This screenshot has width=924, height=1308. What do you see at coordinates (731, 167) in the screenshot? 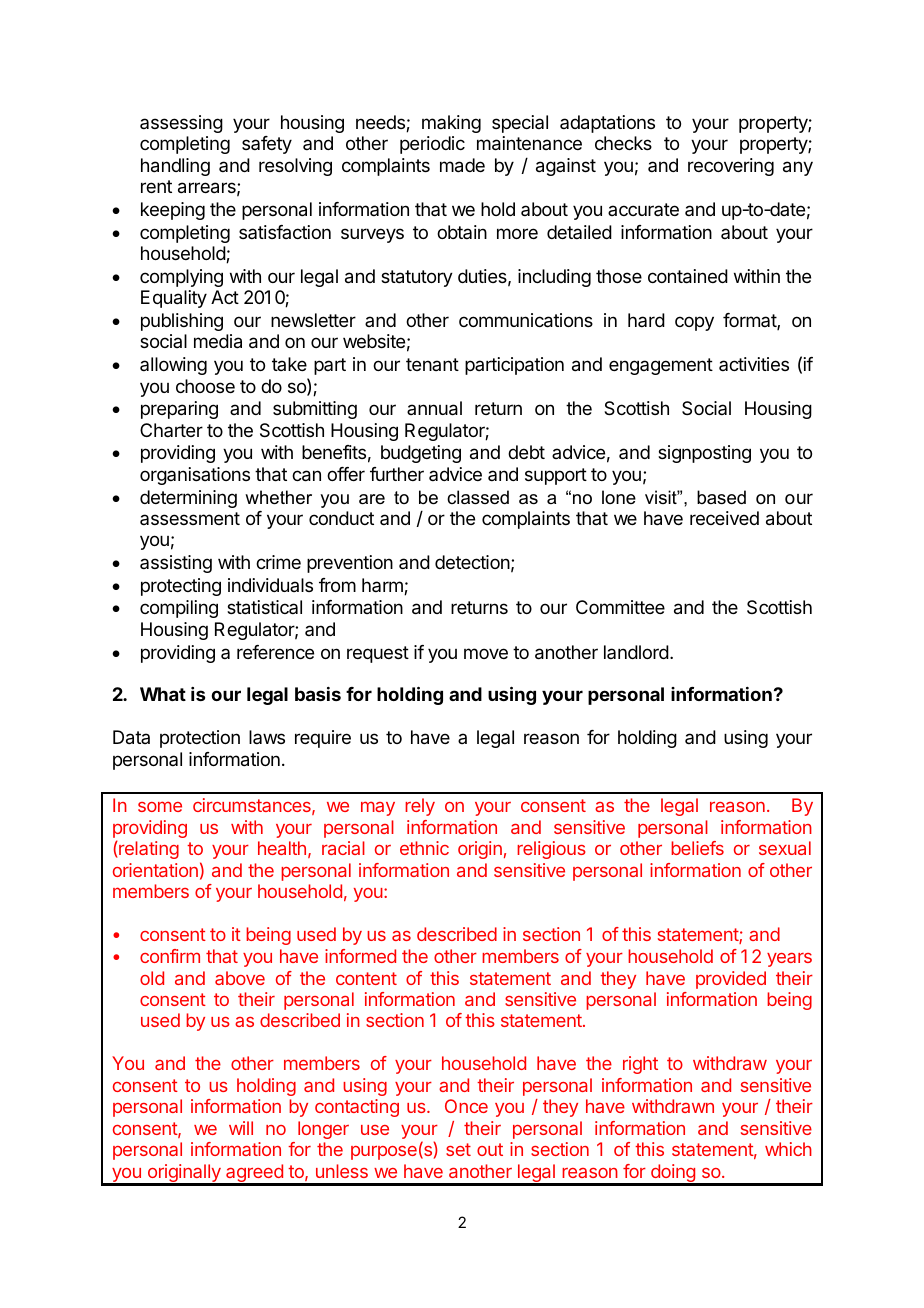
I see `recovering` at bounding box center [731, 167].
